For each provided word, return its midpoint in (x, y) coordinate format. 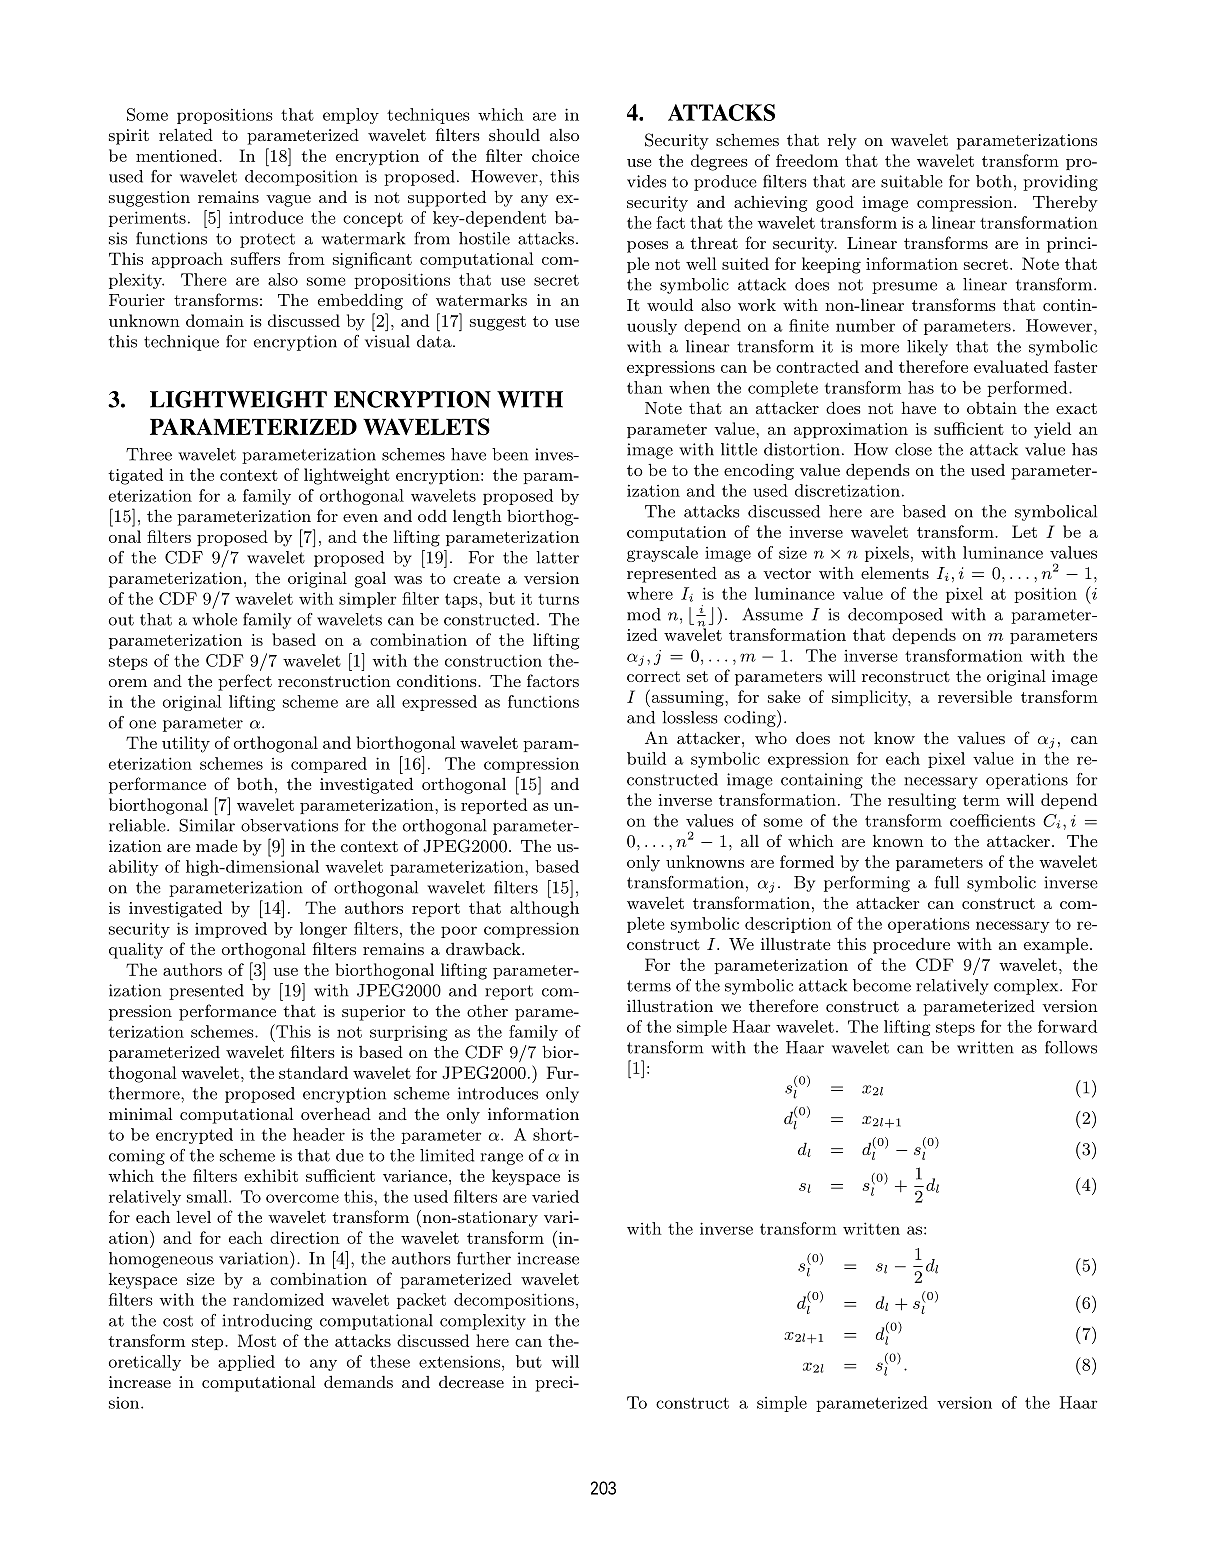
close (913, 449)
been (510, 454)
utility (186, 744)
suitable (912, 181)
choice (555, 155)
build (646, 758)
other (487, 1010)
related (186, 134)
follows (1071, 1047)
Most (257, 1340)
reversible (975, 696)
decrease (471, 1382)
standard (313, 1072)
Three (149, 454)
